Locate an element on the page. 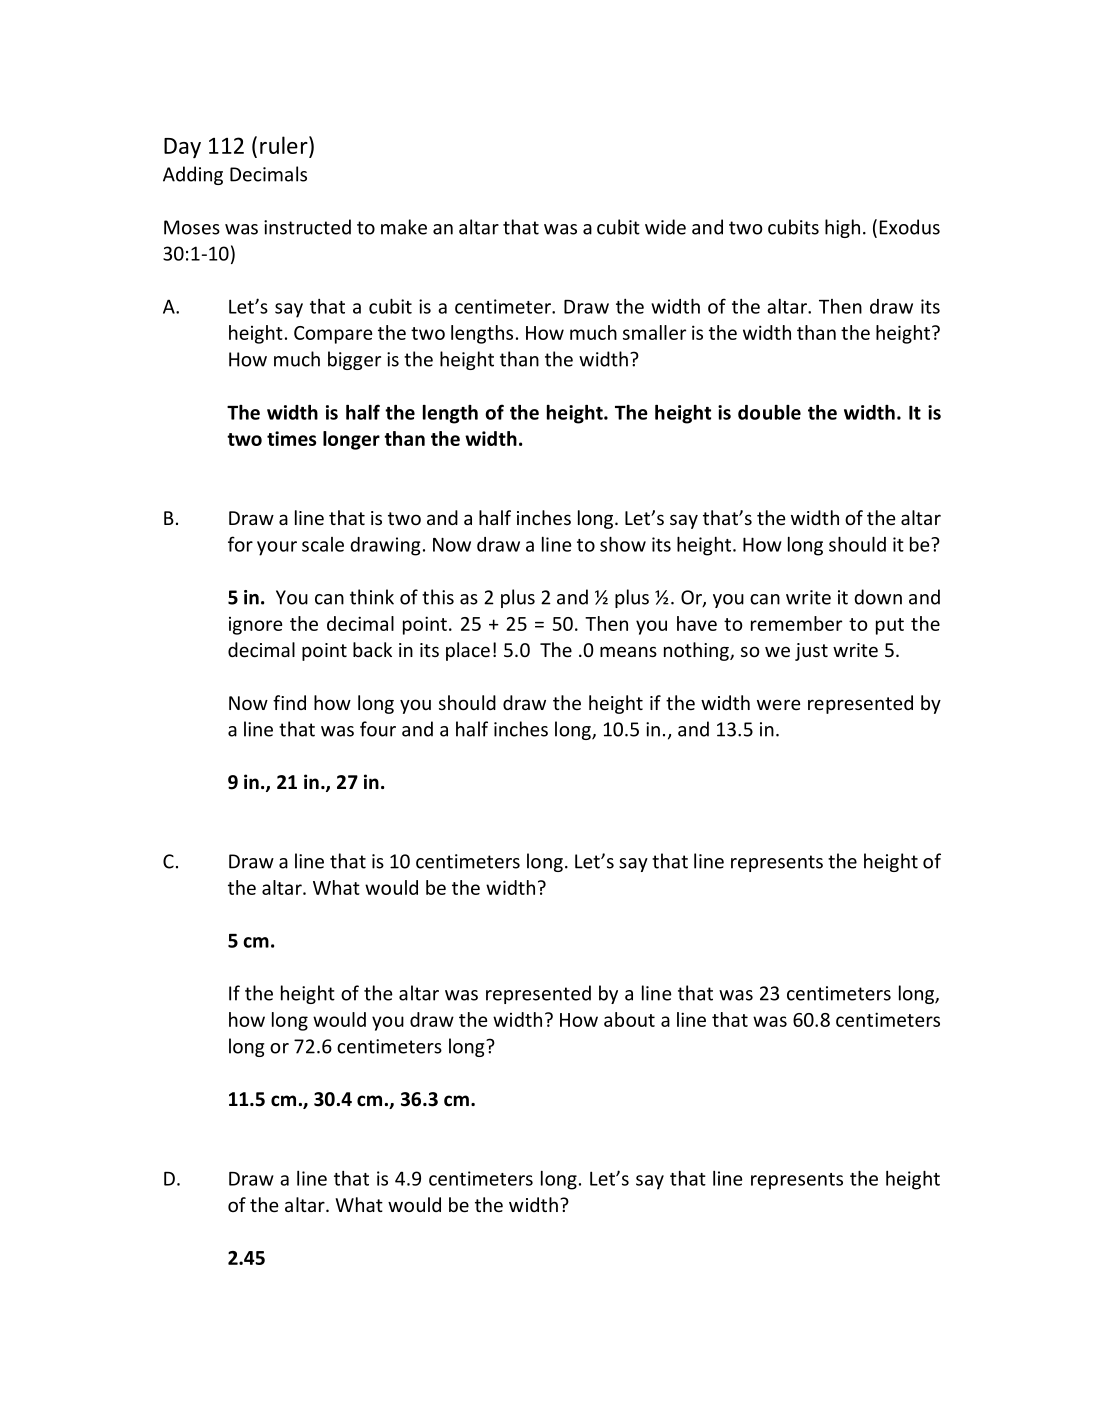 Image resolution: width=1104 pixels, height=1428 pixels. wide is located at coordinates (665, 227).
